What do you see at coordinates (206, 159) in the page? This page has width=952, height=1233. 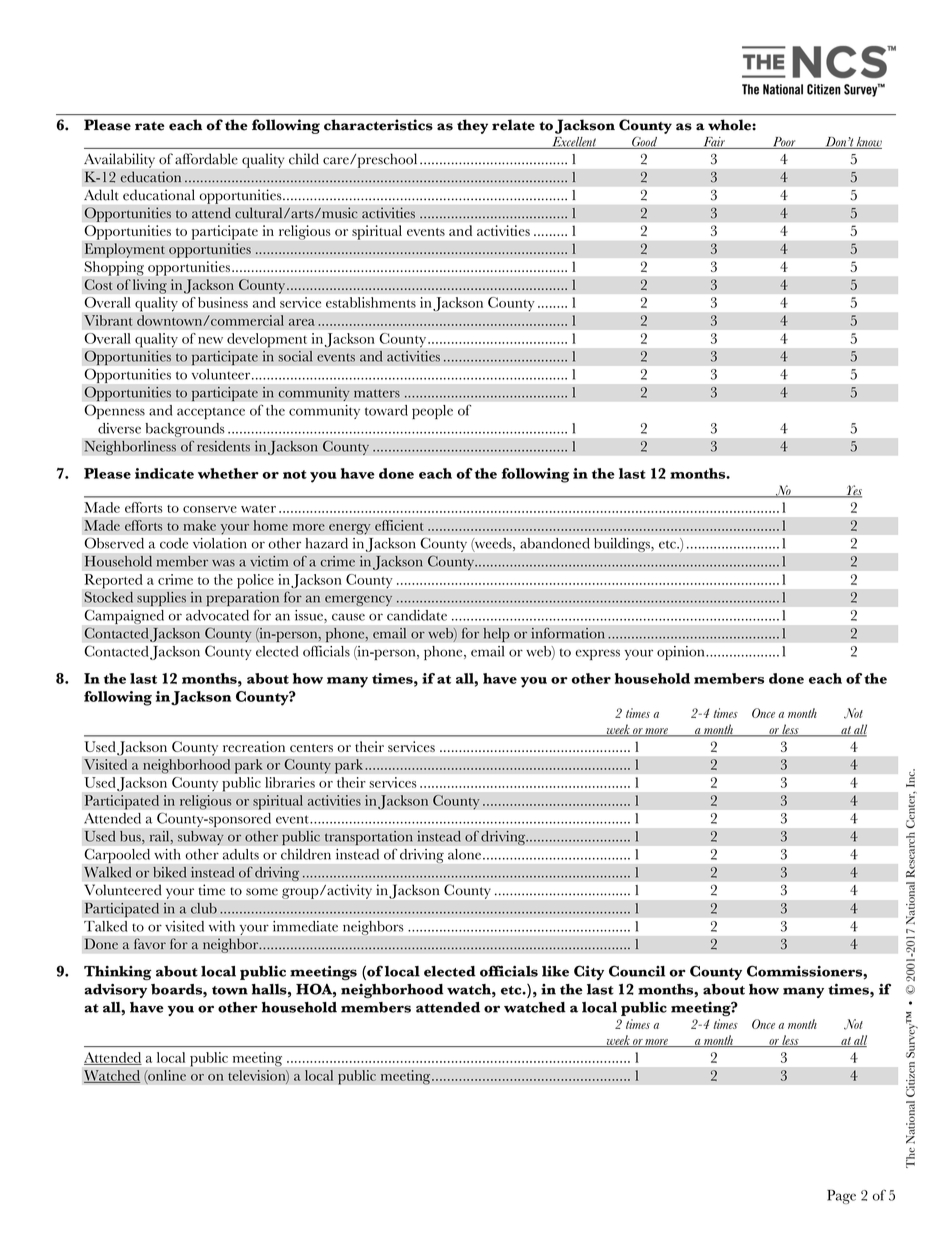 I see `affordable` at bounding box center [206, 159].
